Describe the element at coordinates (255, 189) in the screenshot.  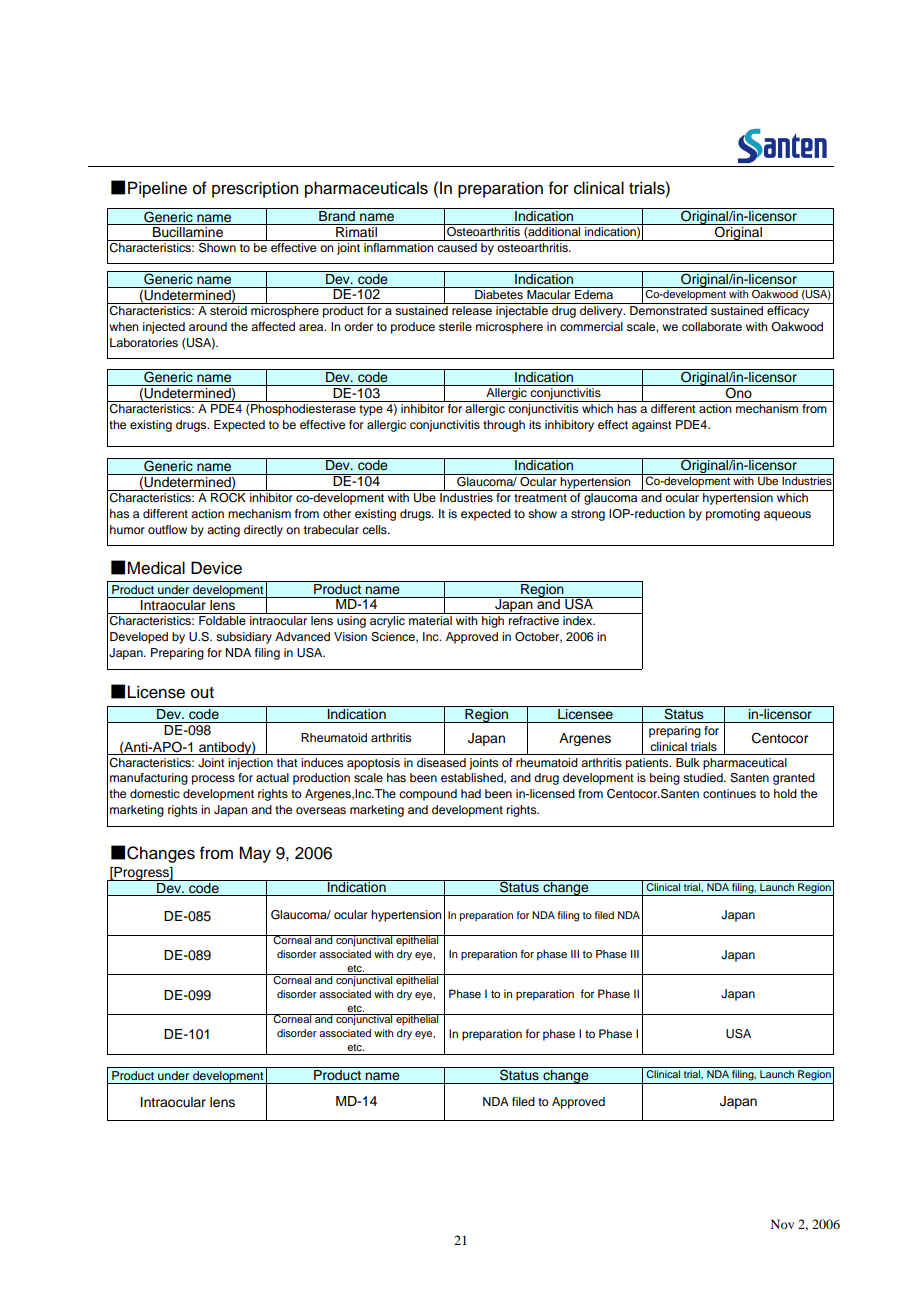
I see `prescription` at that location.
